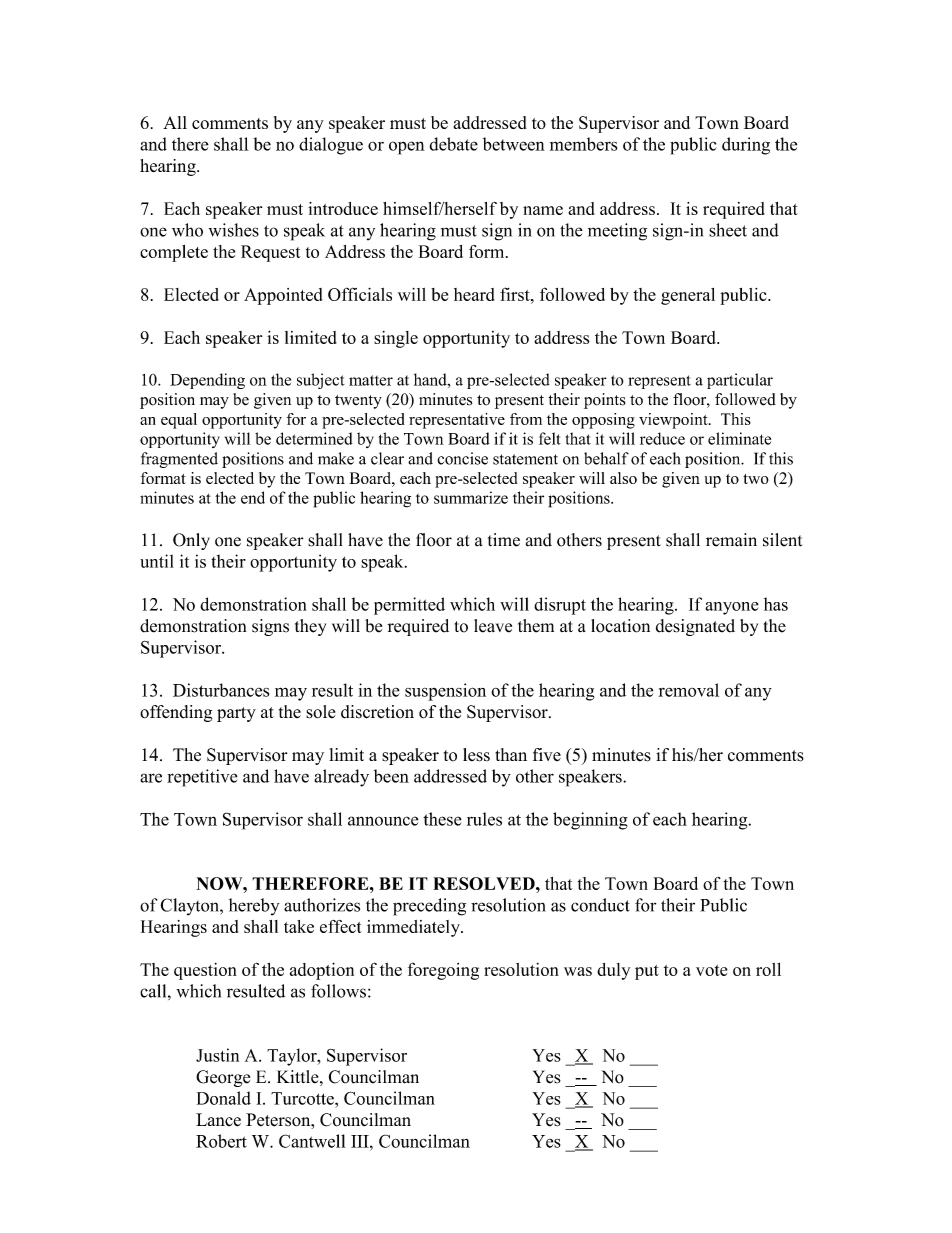 Image resolution: width=952 pixels, height=1233 pixels. Describe the element at coordinates (453, 144) in the document. I see `debate` at that location.
